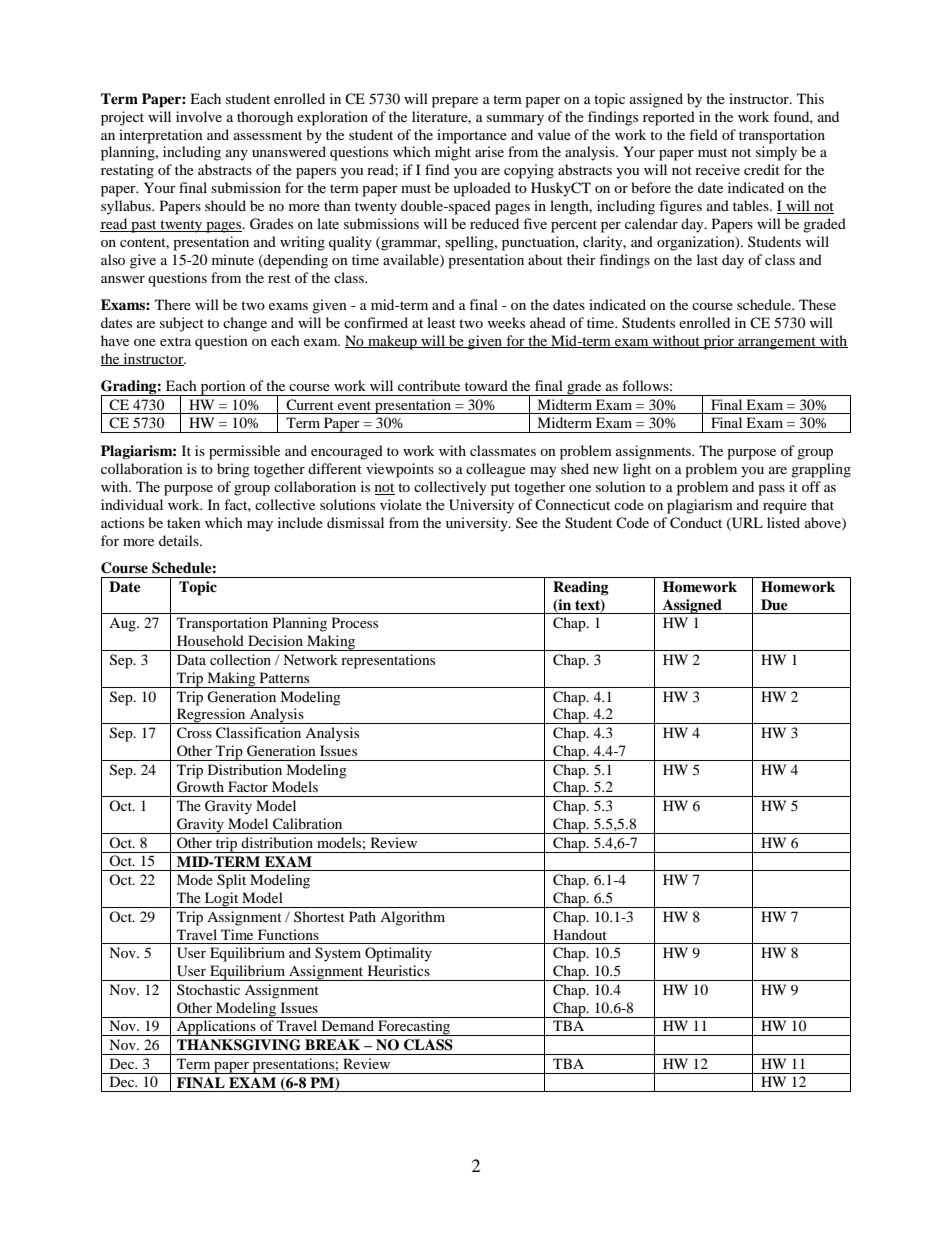 The image size is (952, 1233). What do you see at coordinates (703, 134) in the document?
I see `field` at bounding box center [703, 134].
